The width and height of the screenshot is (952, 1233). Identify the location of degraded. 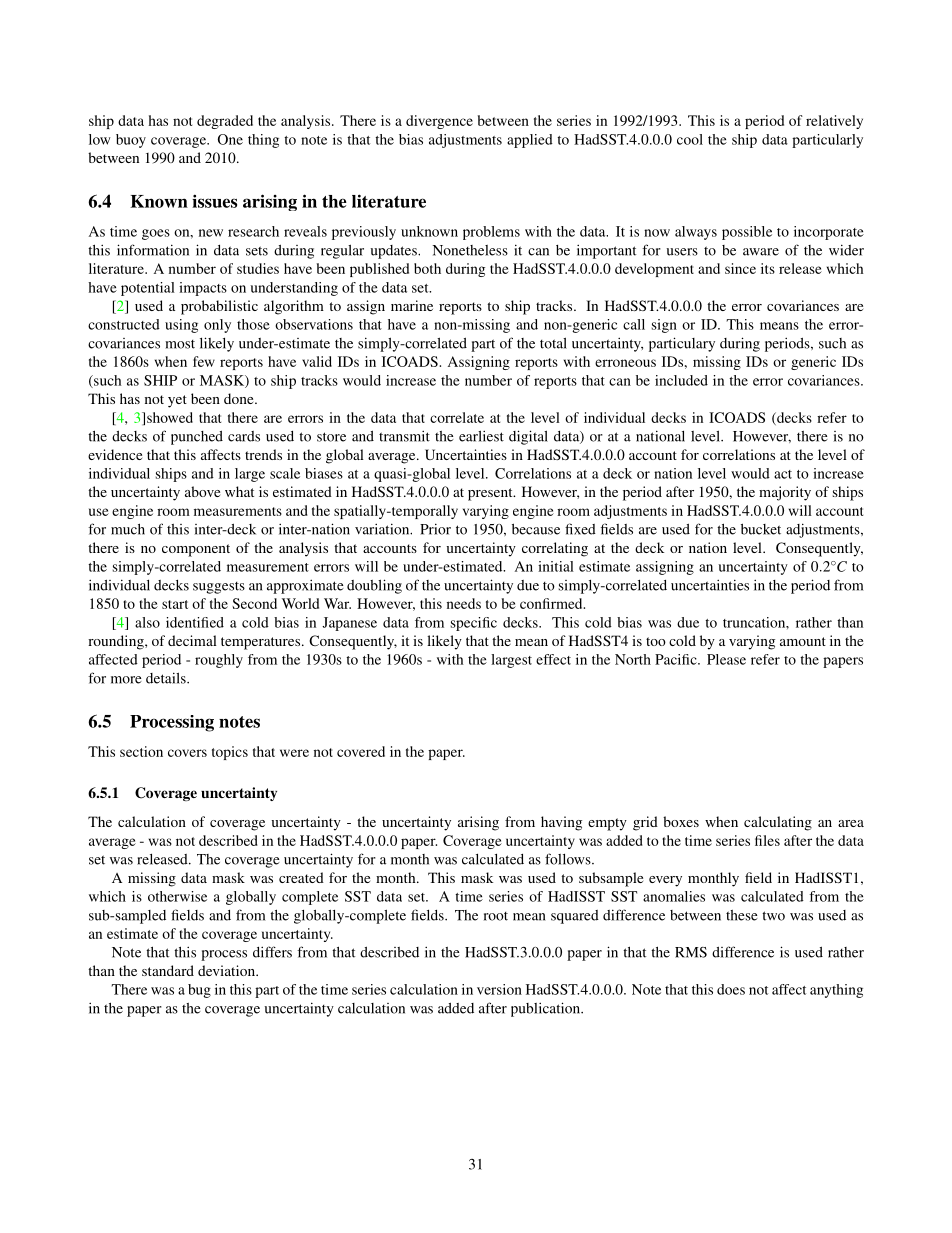
(225, 122).
